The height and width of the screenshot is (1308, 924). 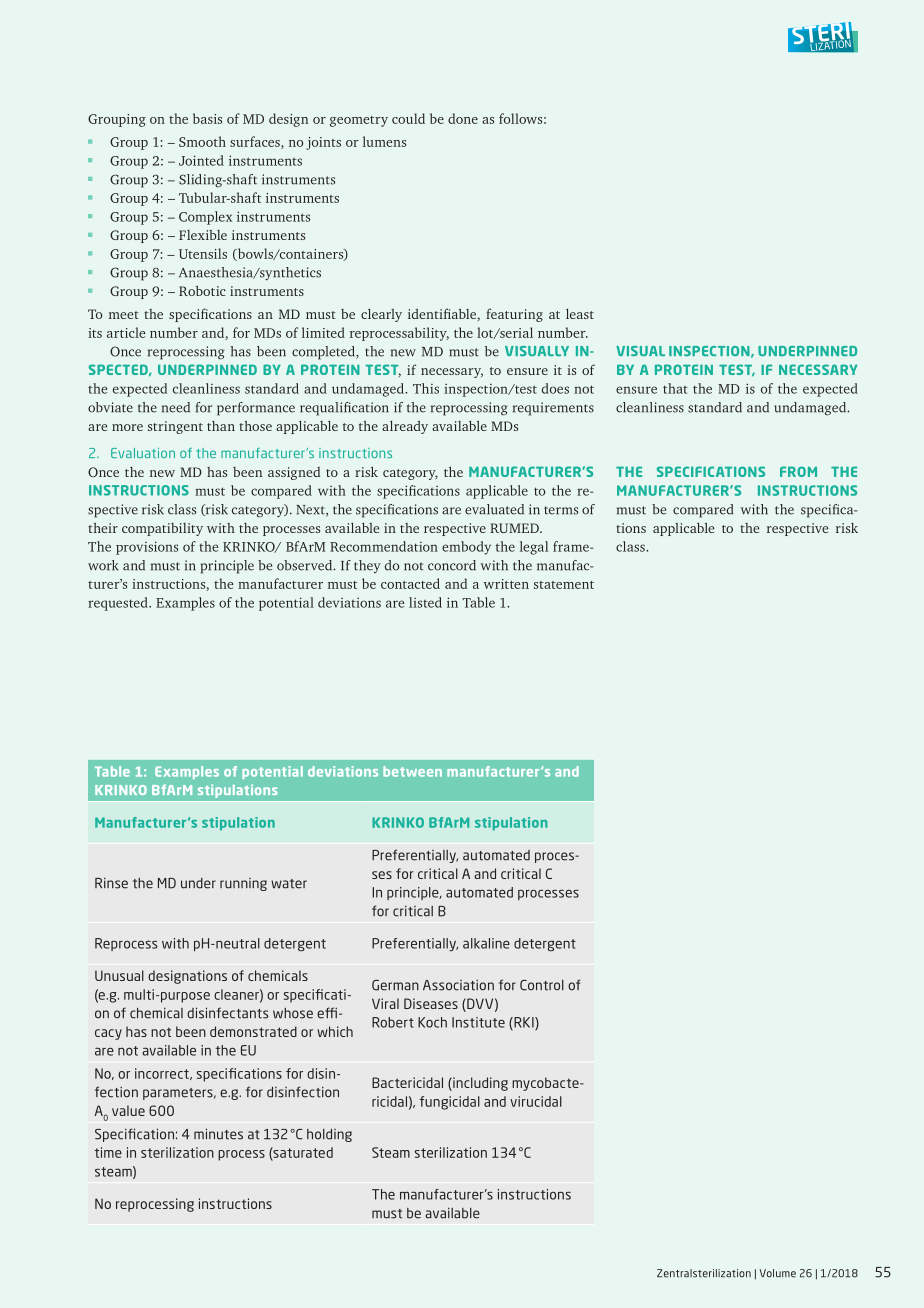 I want to click on Control, so click(x=542, y=985).
